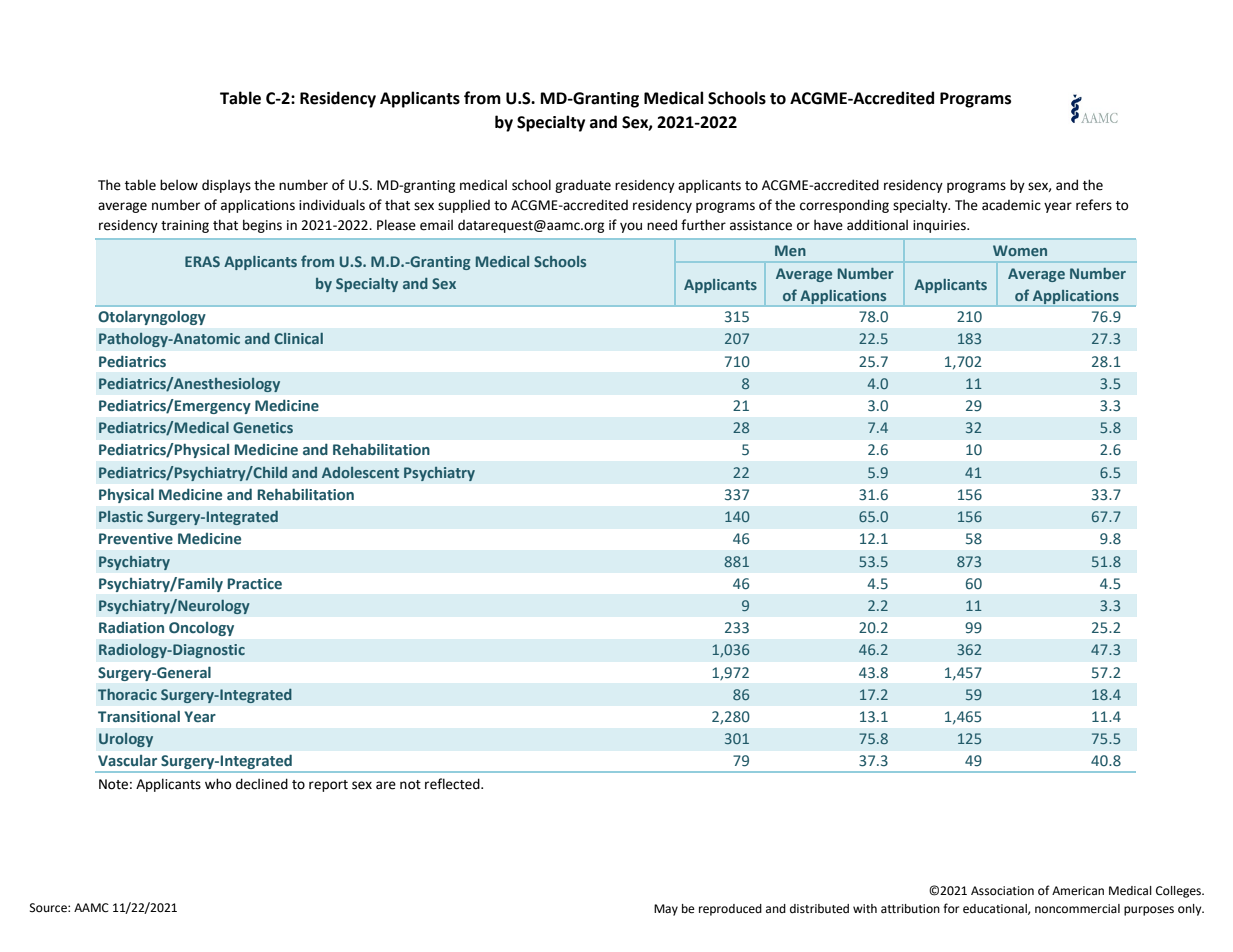 This screenshot has width=1233, height=952. Describe the element at coordinates (1078, 891) in the screenshot. I see `American` at that location.
